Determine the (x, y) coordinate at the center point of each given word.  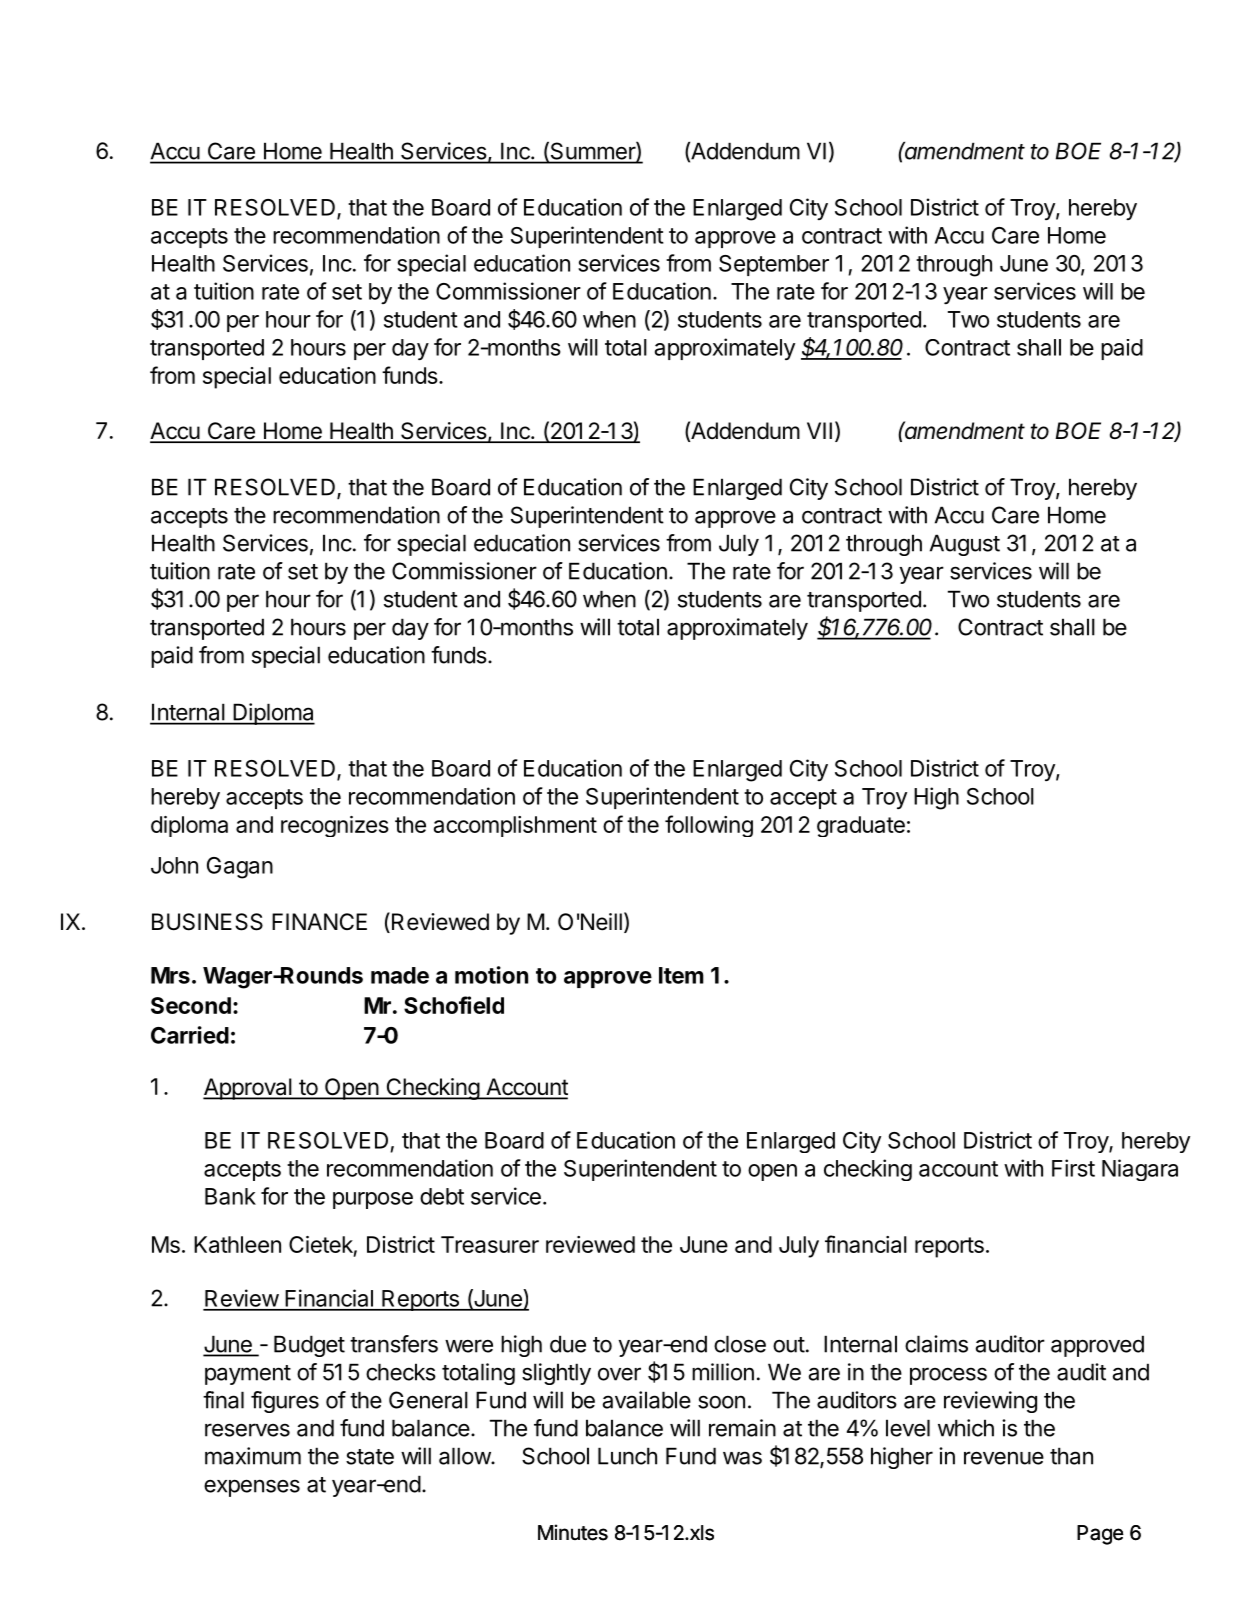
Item (681, 975)
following (709, 826)
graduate (861, 826)
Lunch (627, 1456)
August (965, 545)
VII (819, 430)
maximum (253, 1456)
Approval (248, 1089)
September (774, 265)
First (1073, 1168)
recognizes (335, 826)
